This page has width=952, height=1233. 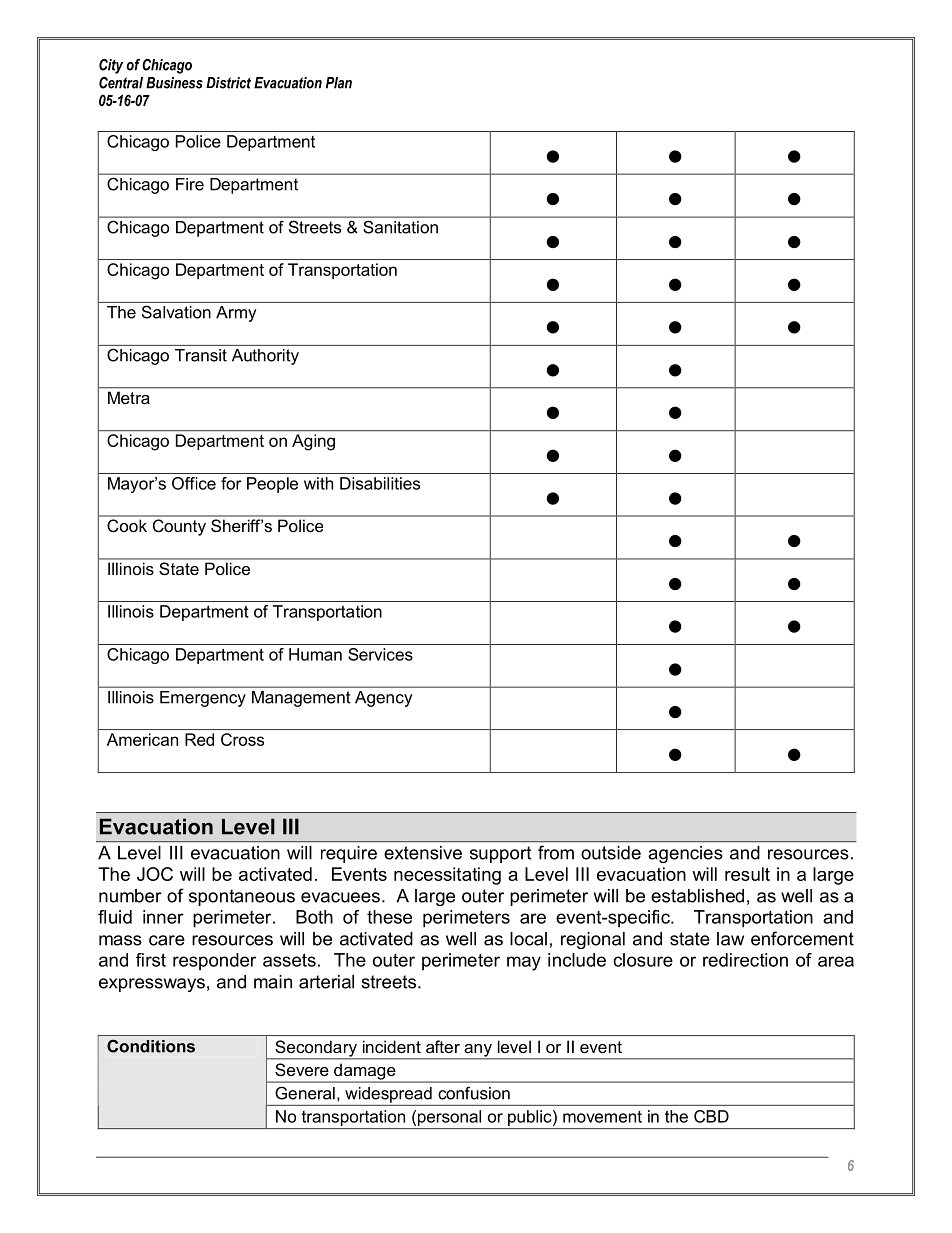 What do you see at coordinates (474, 1093) in the page?
I see `confusion` at bounding box center [474, 1093].
